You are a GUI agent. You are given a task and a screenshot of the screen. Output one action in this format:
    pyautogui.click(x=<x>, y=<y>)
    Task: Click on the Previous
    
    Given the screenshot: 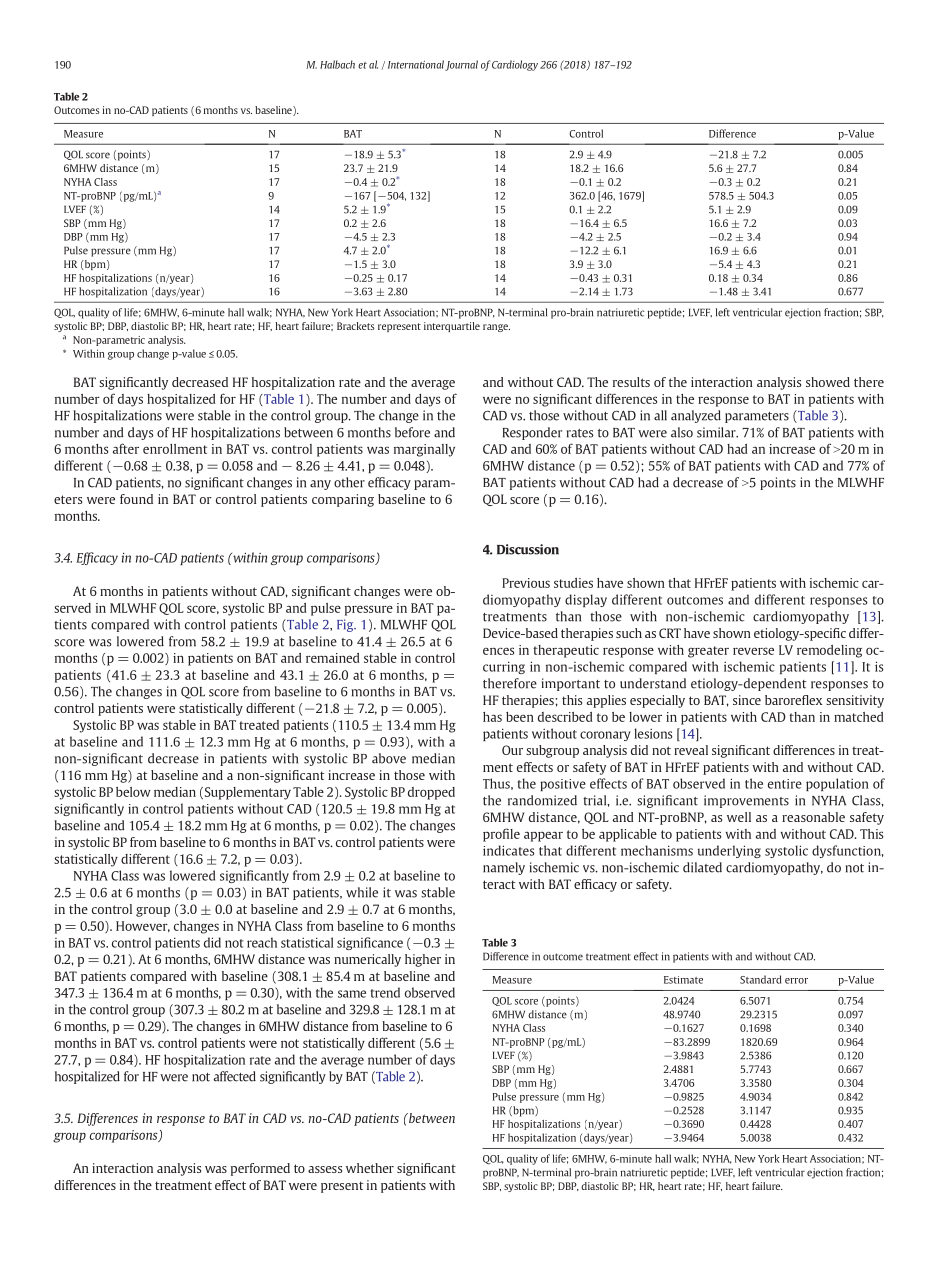 What is the action you would take?
    pyautogui.click(x=526, y=583)
